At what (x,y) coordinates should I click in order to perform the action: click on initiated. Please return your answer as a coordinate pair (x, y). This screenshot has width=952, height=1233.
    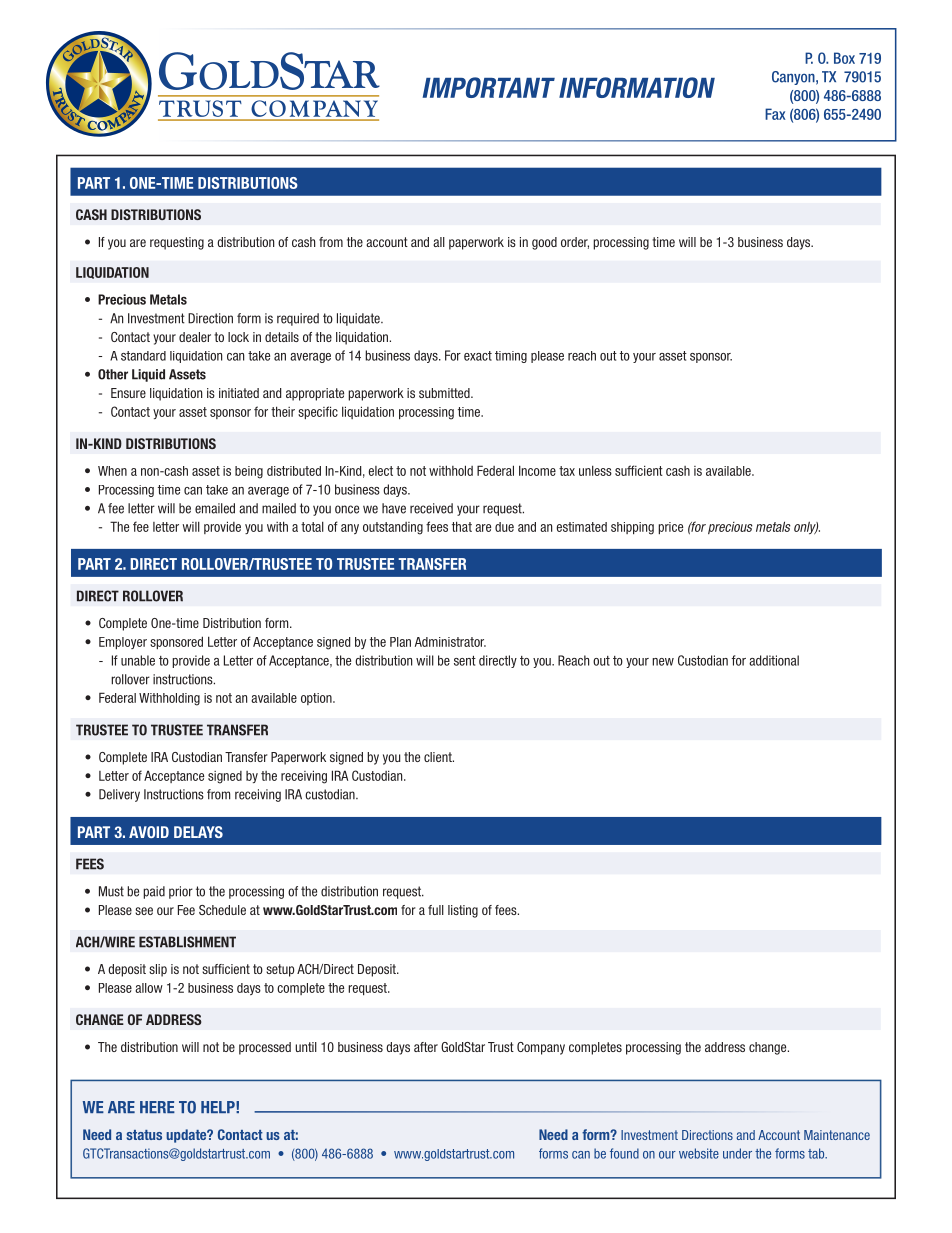
    Looking at the image, I should click on (239, 393).
